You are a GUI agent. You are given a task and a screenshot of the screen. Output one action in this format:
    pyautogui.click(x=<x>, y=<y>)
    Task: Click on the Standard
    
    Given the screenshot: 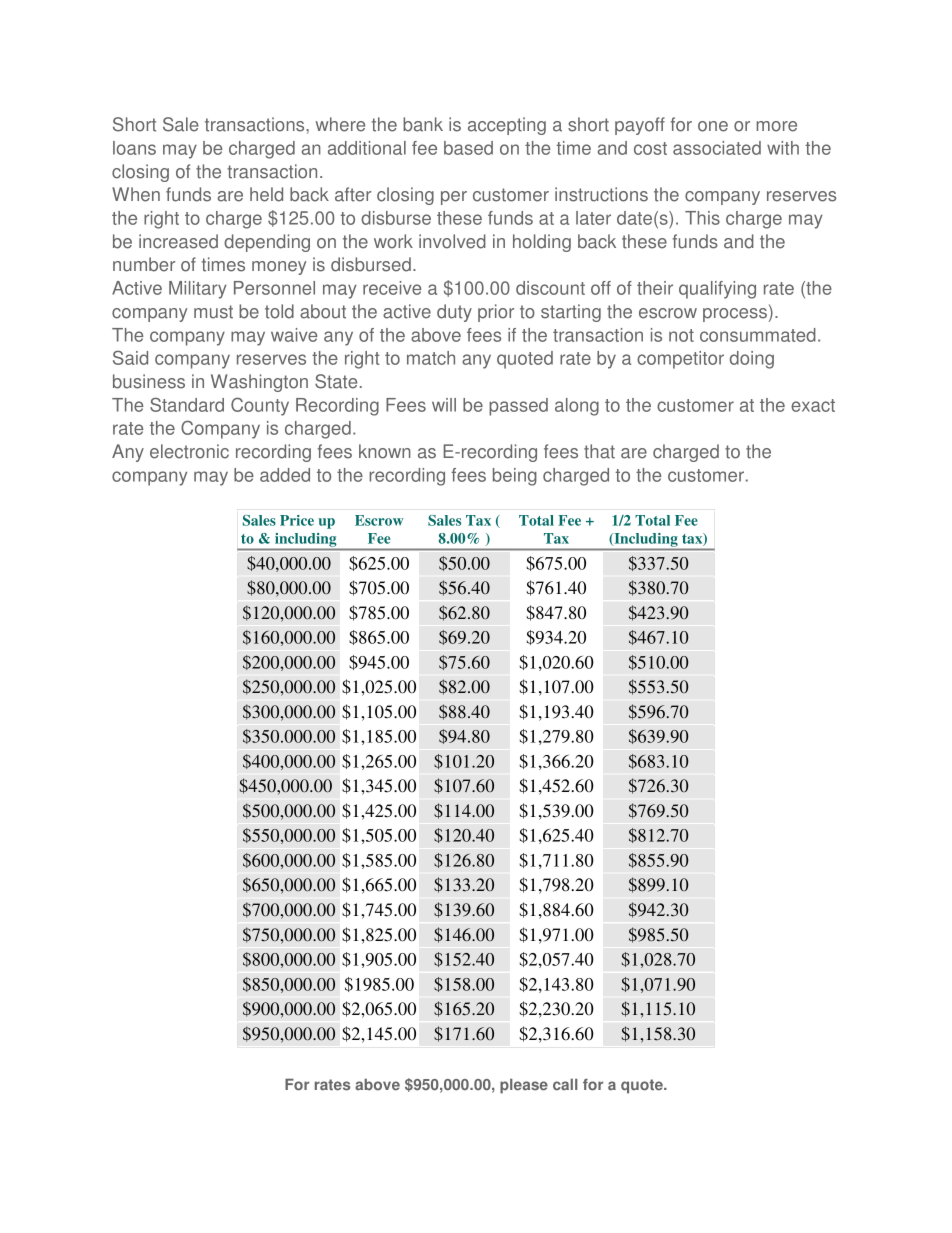 What is the action you would take?
    pyautogui.click(x=187, y=404)
